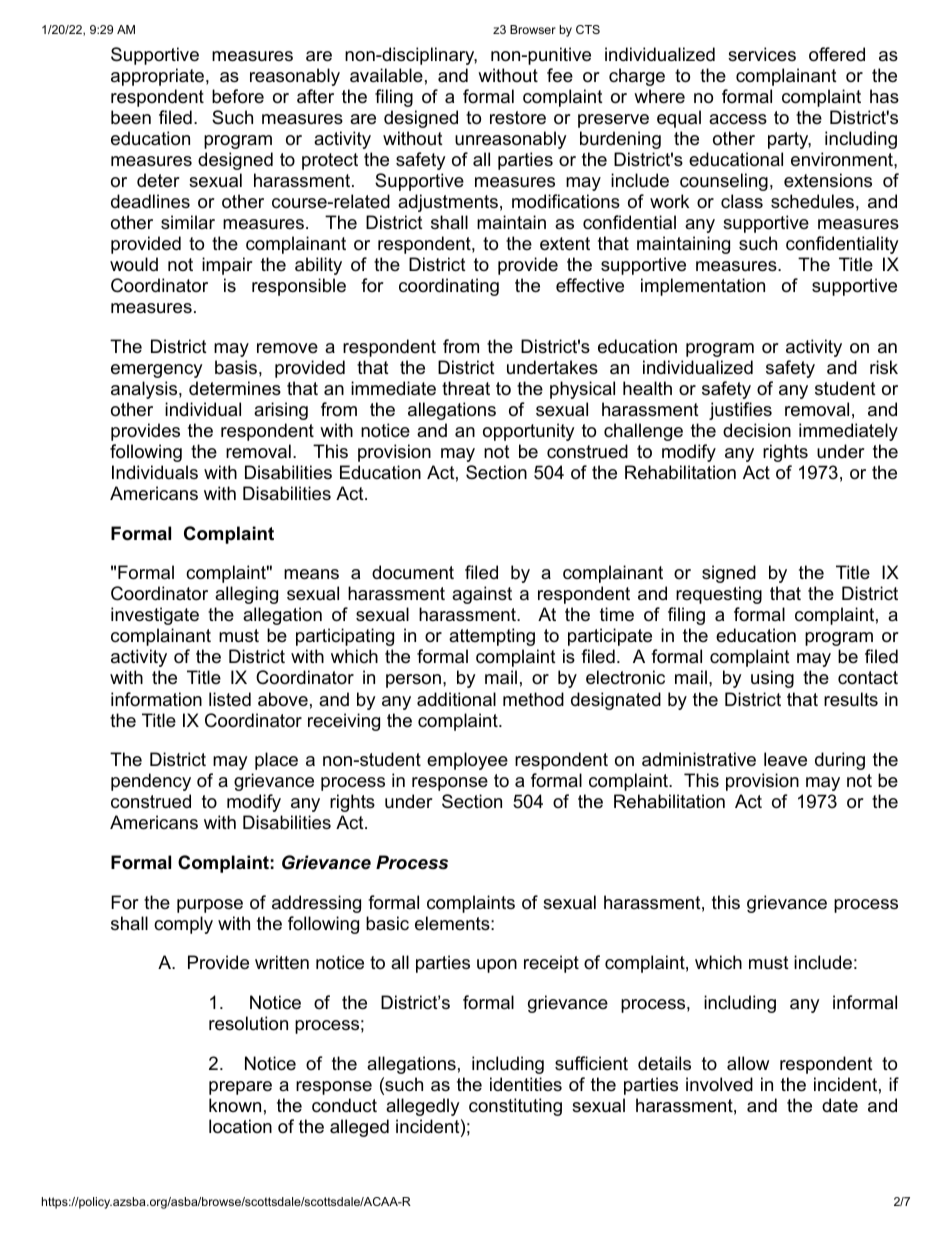 Image resolution: width=952 pixels, height=1233 pixels. What do you see at coordinates (240, 1088) in the page?
I see `prepare` at bounding box center [240, 1088].
